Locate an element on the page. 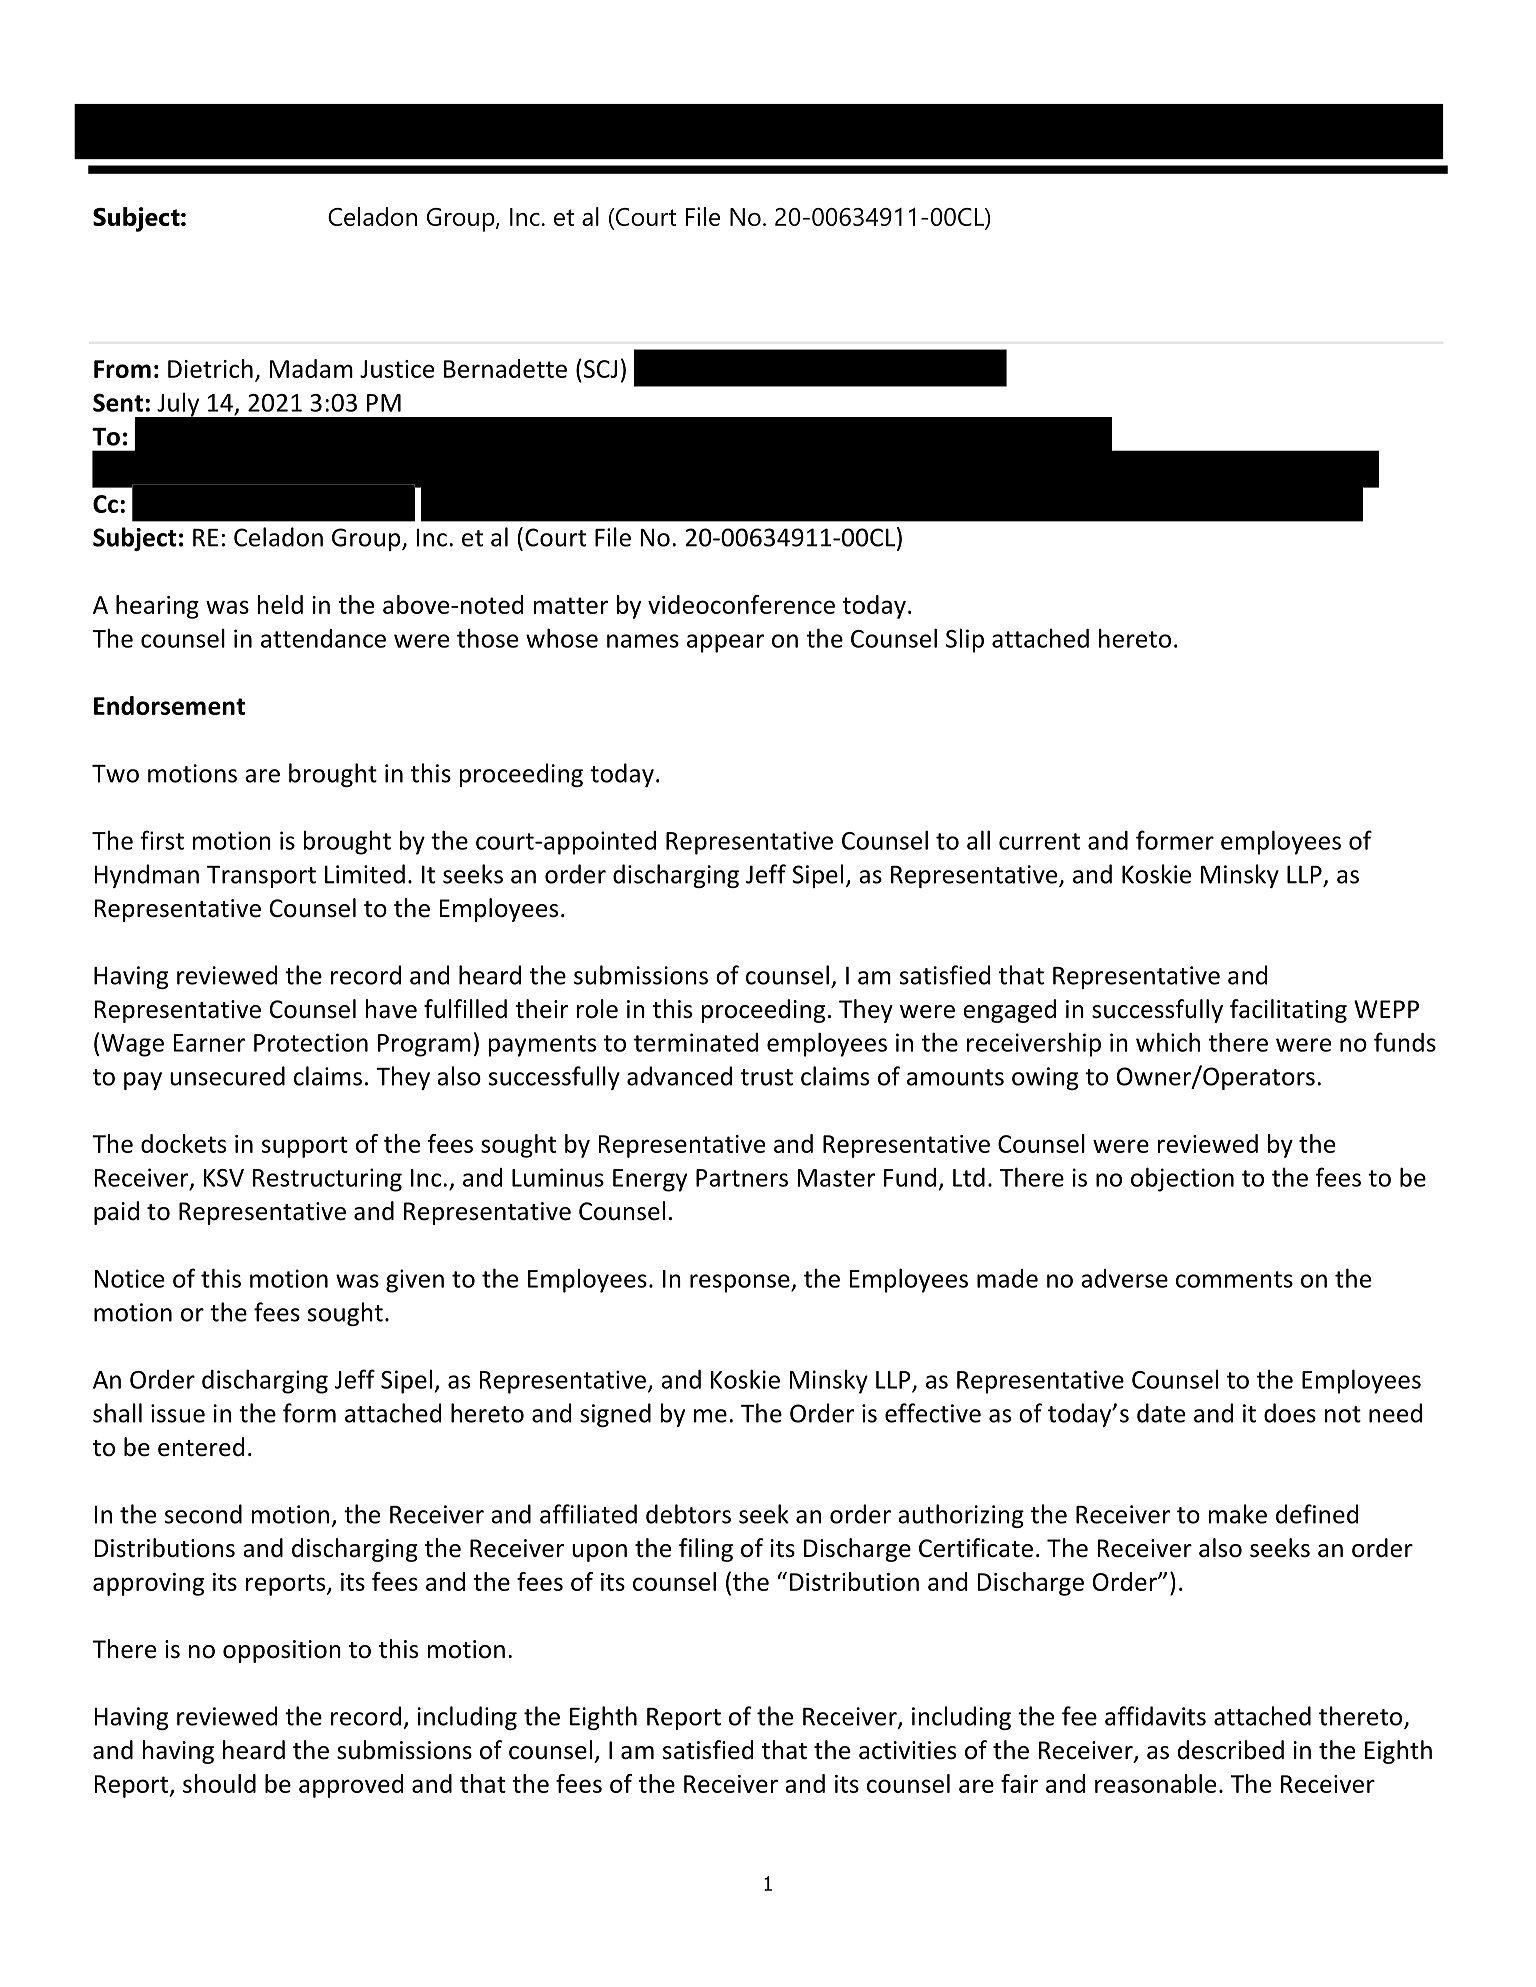 The image size is (1536, 1987). Slip is located at coordinates (965, 640).
